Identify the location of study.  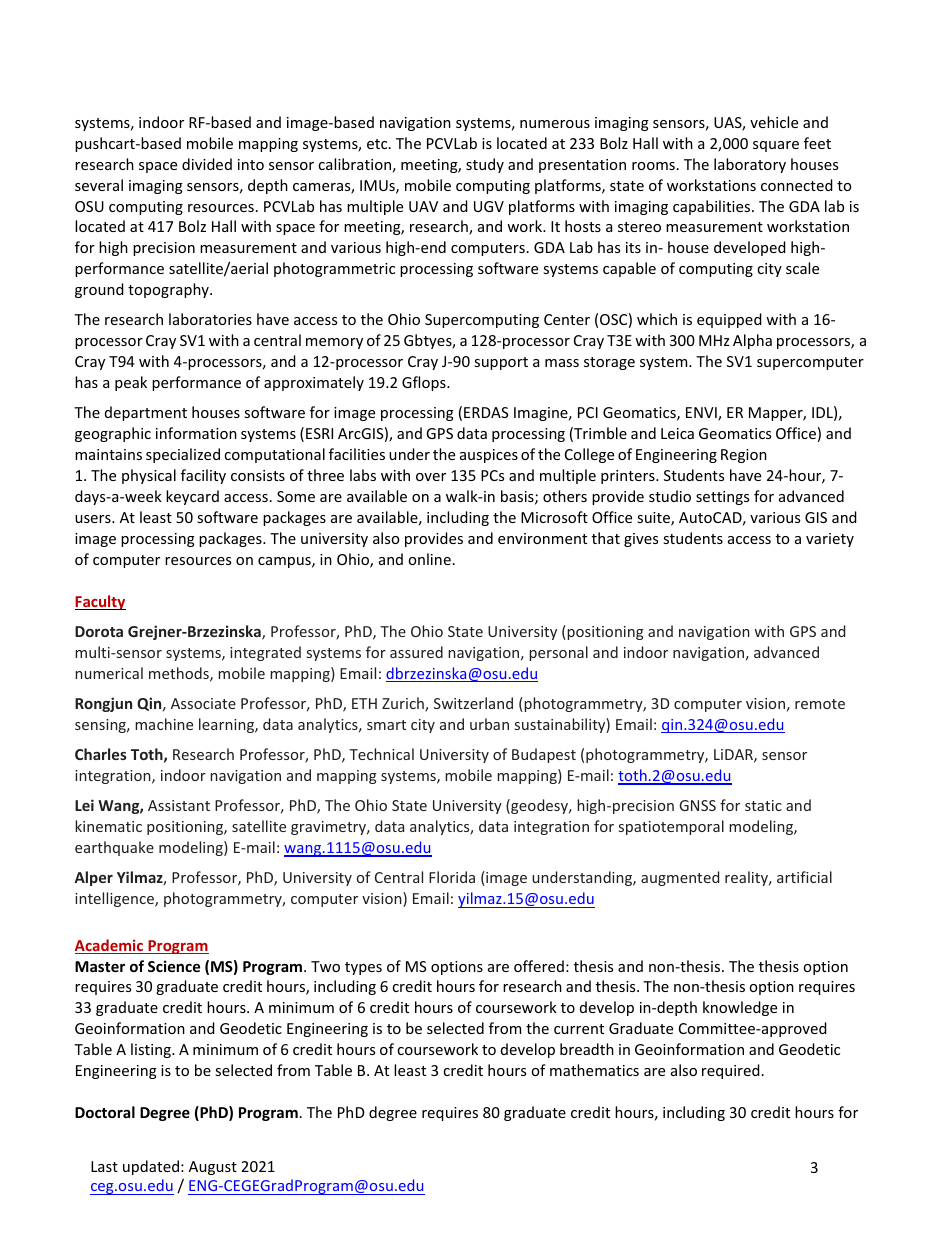
(485, 165).
